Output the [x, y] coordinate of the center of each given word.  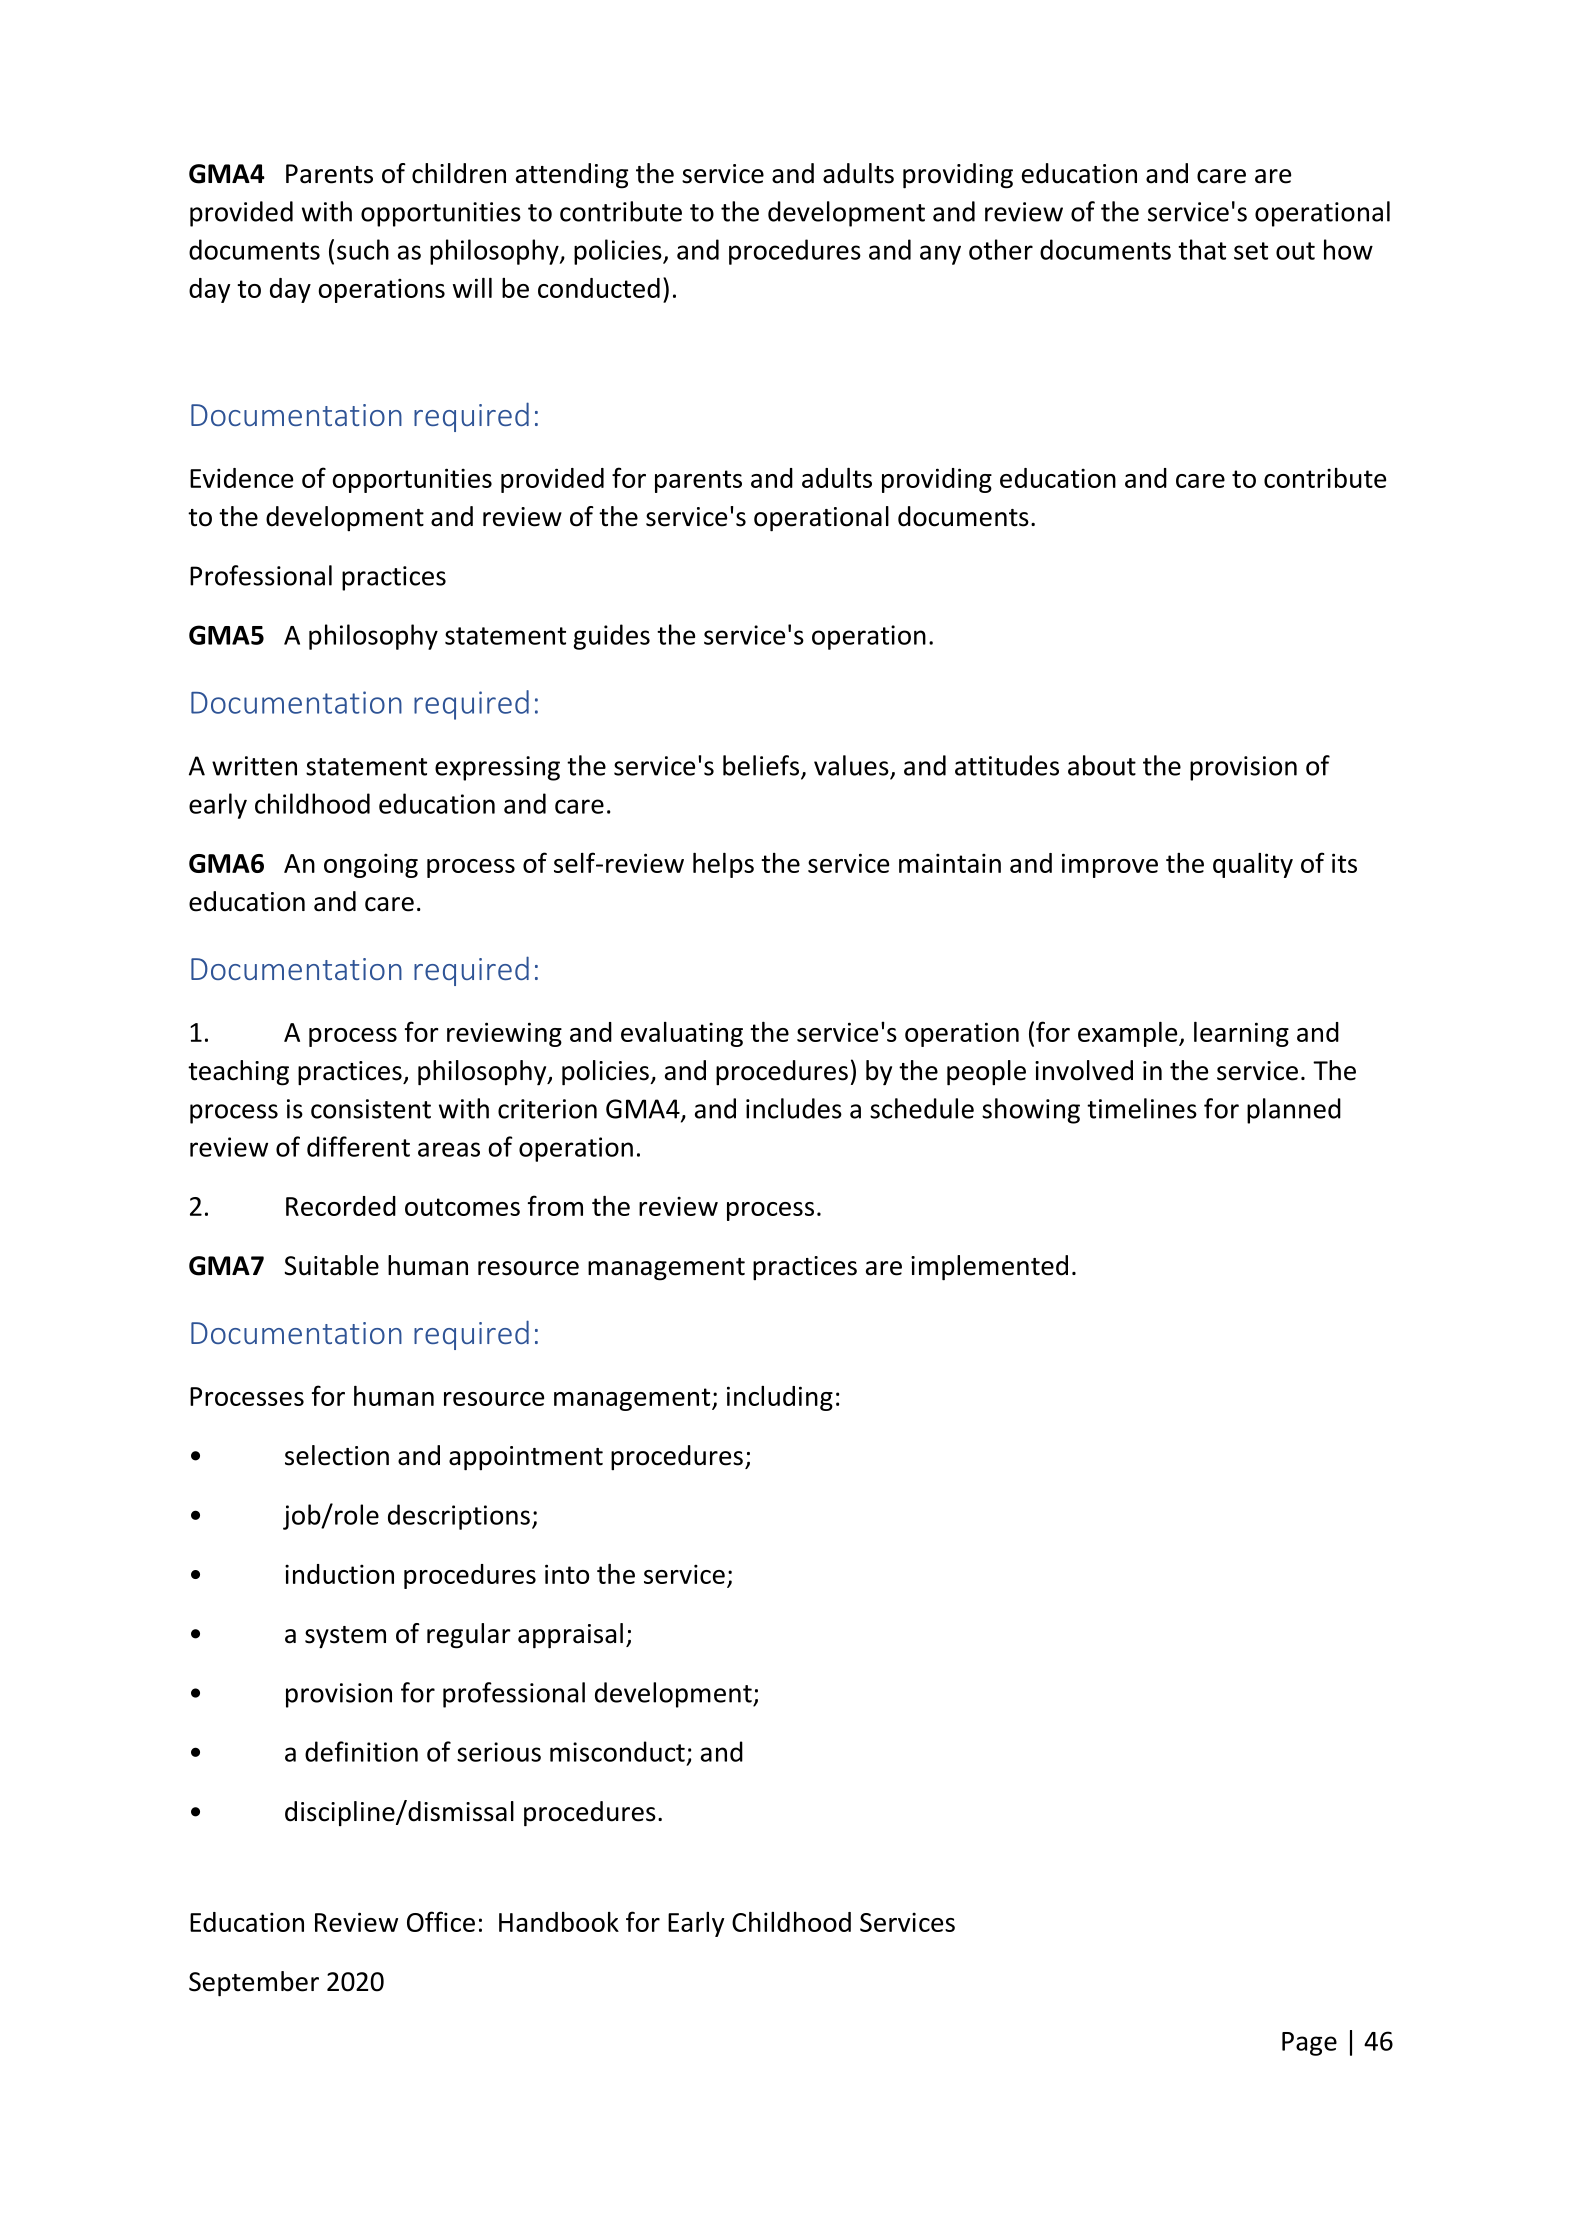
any [940, 255]
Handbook [559, 1922]
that [1202, 249]
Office [441, 1921]
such [363, 249]
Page [1309, 2044]
